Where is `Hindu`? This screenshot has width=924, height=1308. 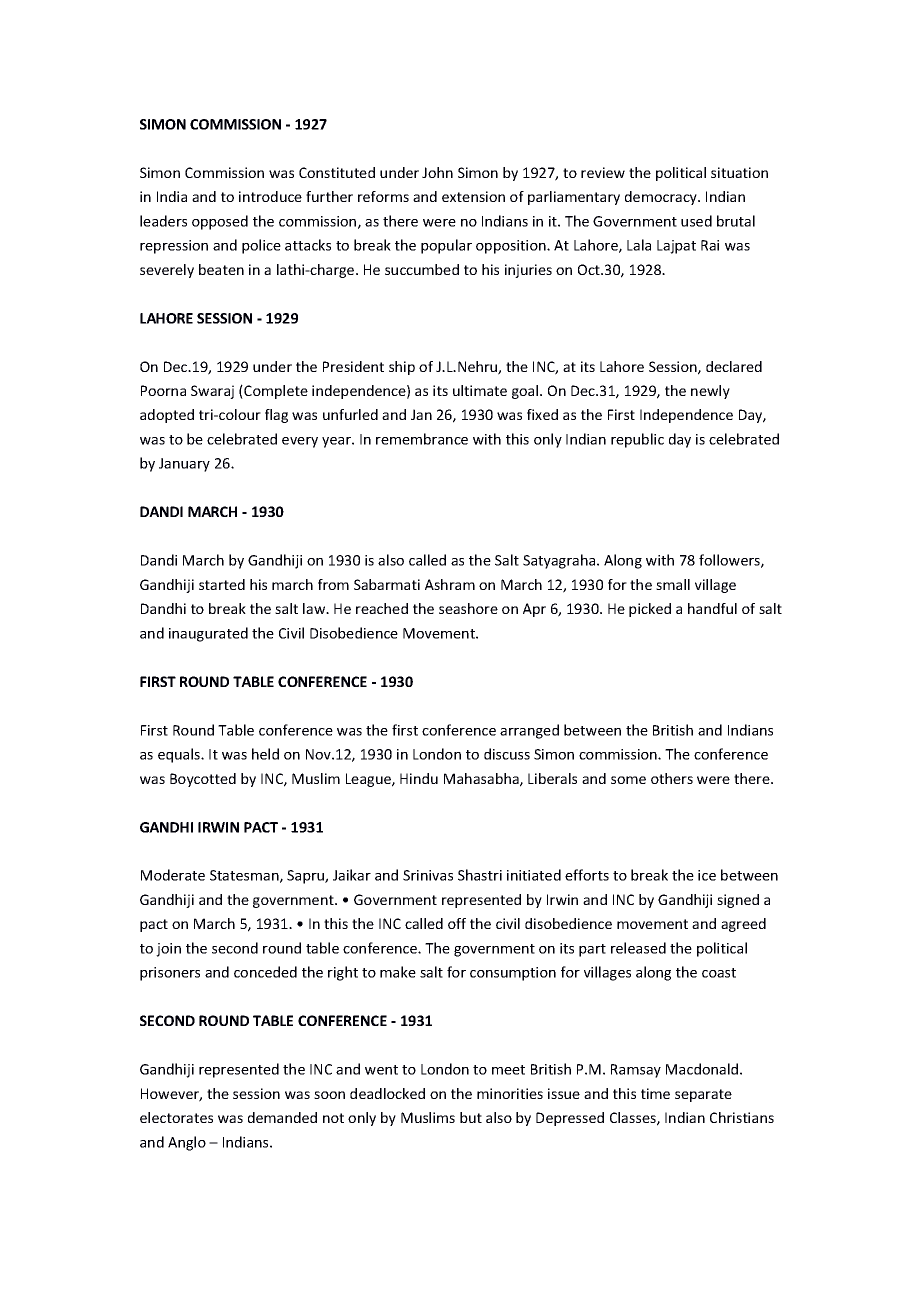 Hindu is located at coordinates (419, 778).
